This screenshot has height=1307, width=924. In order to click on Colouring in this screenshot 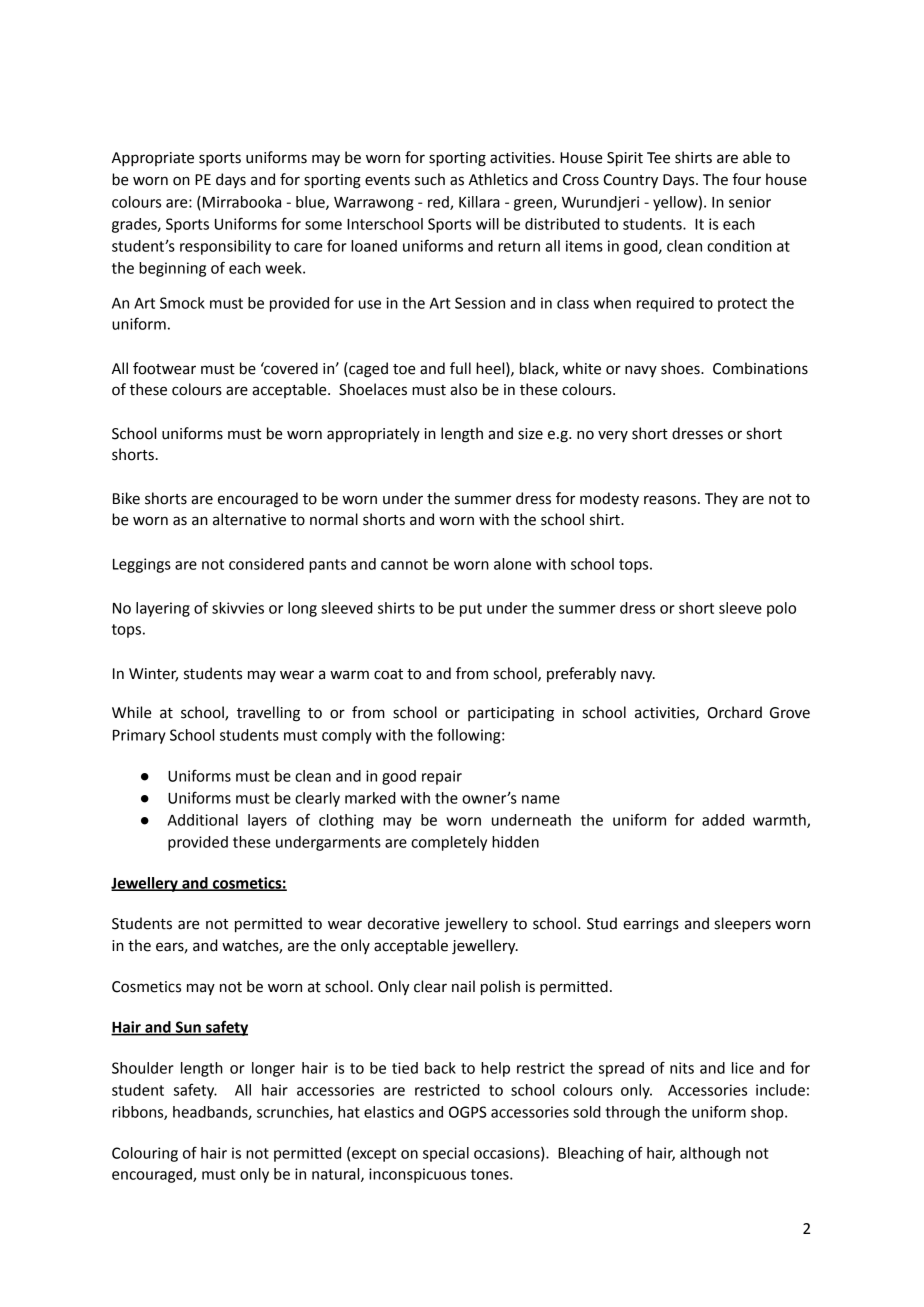, I will do `click(145, 1154)`.
